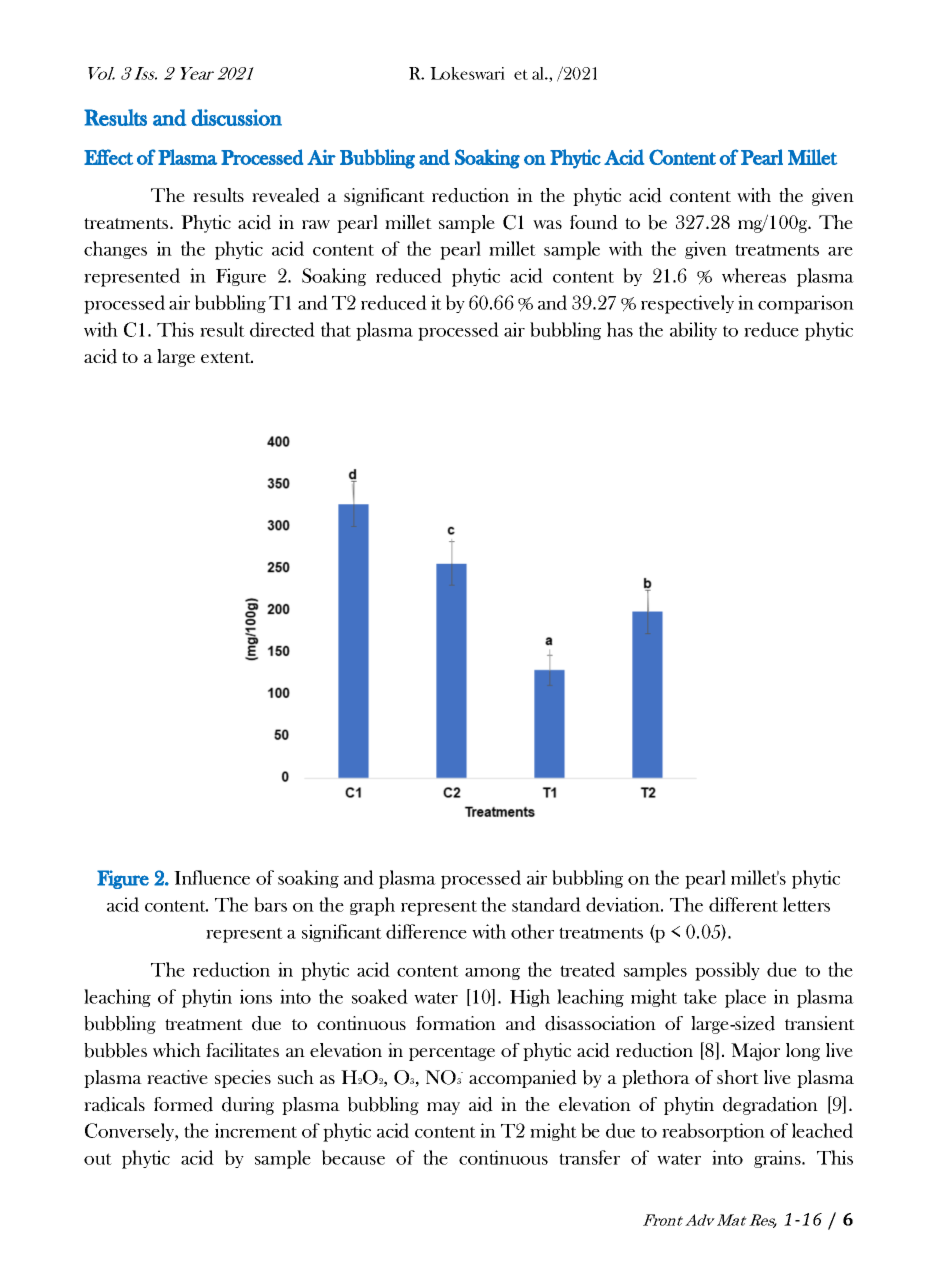 The width and height of the screenshot is (938, 1288). What do you see at coordinates (693, 331) in the screenshot?
I see `ability` at bounding box center [693, 331].
